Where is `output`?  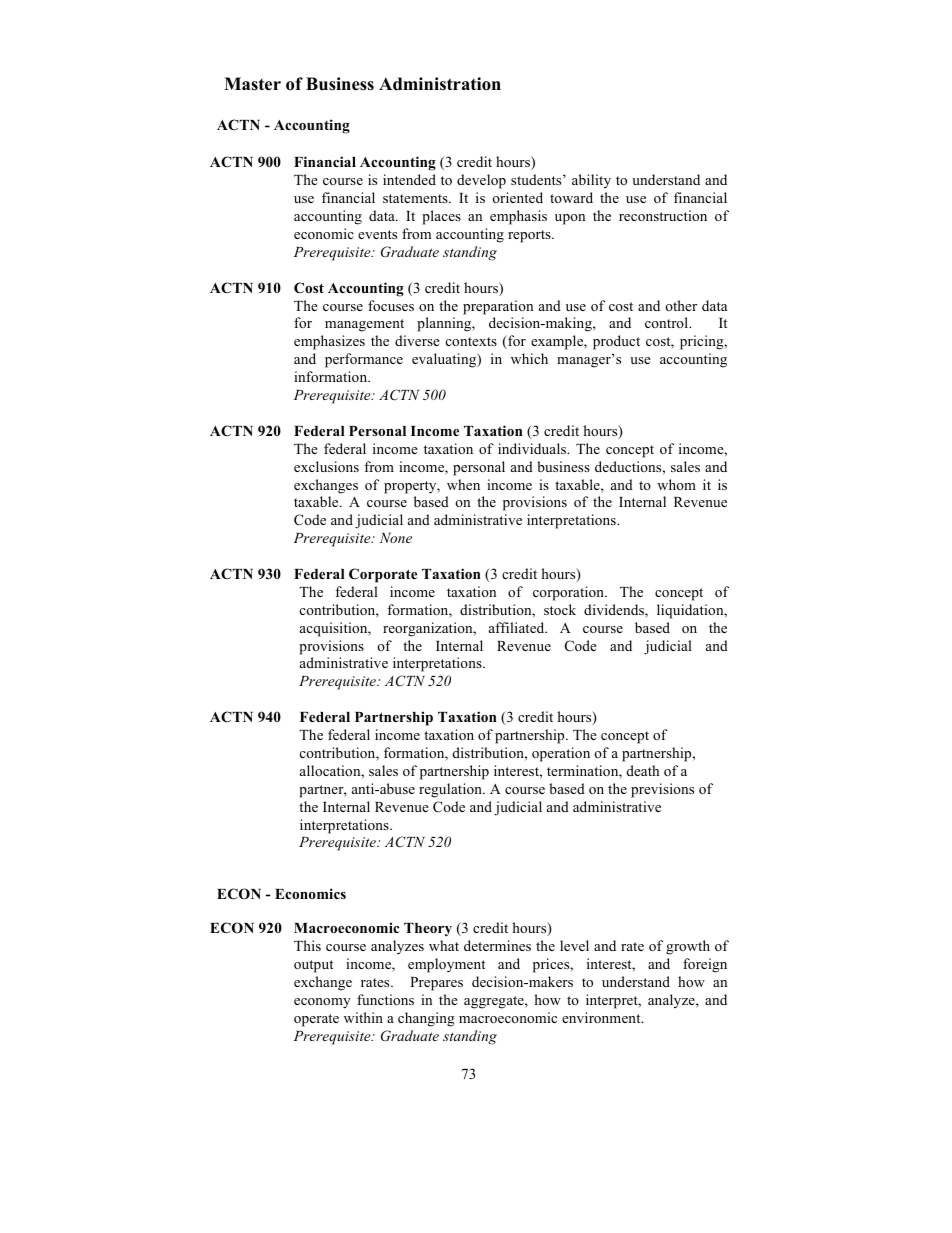
output is located at coordinates (313, 966).
